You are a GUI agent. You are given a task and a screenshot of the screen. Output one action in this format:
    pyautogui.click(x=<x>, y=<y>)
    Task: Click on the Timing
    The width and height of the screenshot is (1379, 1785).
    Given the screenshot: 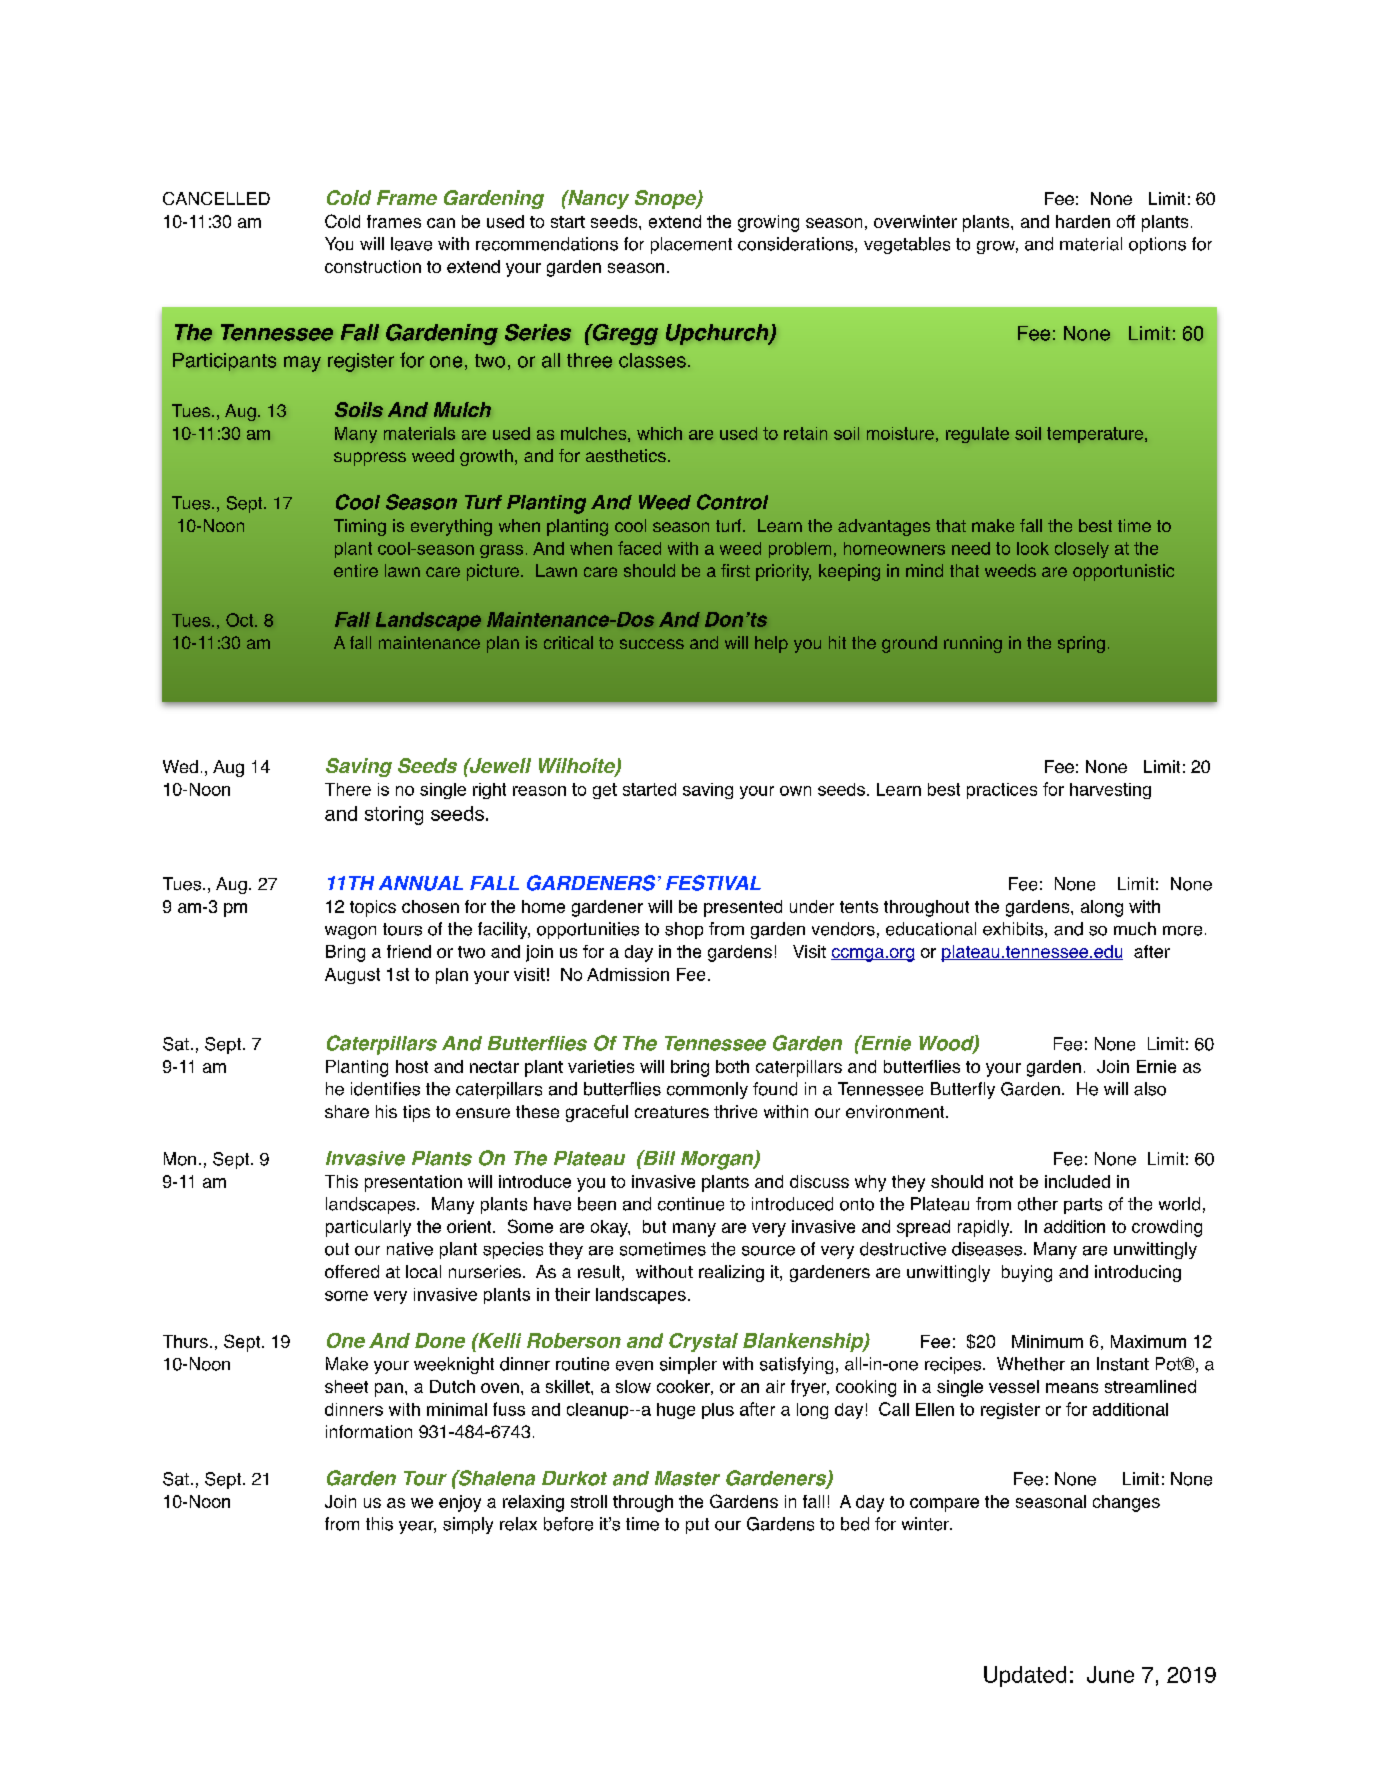 What is the action you would take?
    pyautogui.click(x=360, y=527)
